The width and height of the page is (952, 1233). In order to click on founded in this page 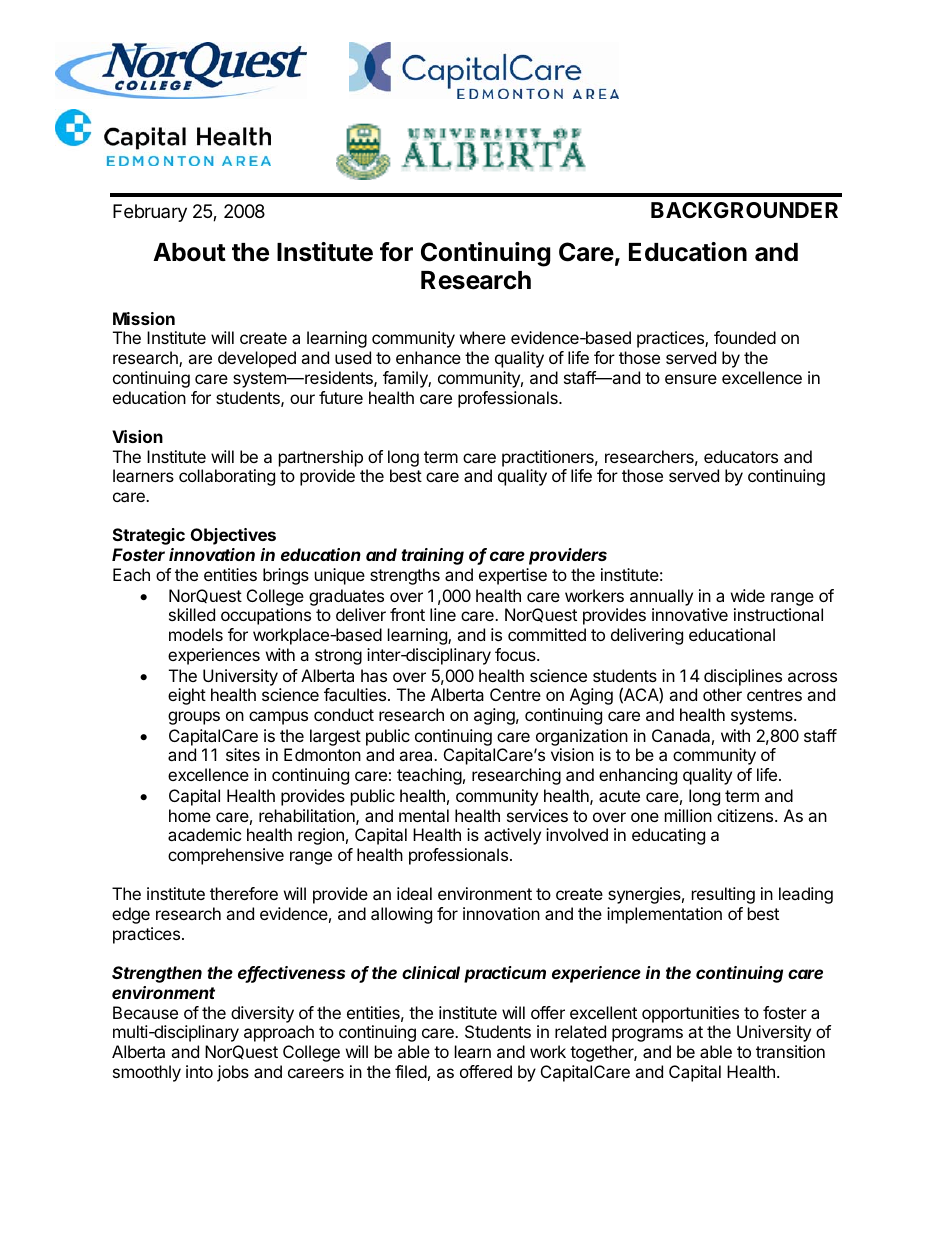, I will do `click(745, 337)`.
